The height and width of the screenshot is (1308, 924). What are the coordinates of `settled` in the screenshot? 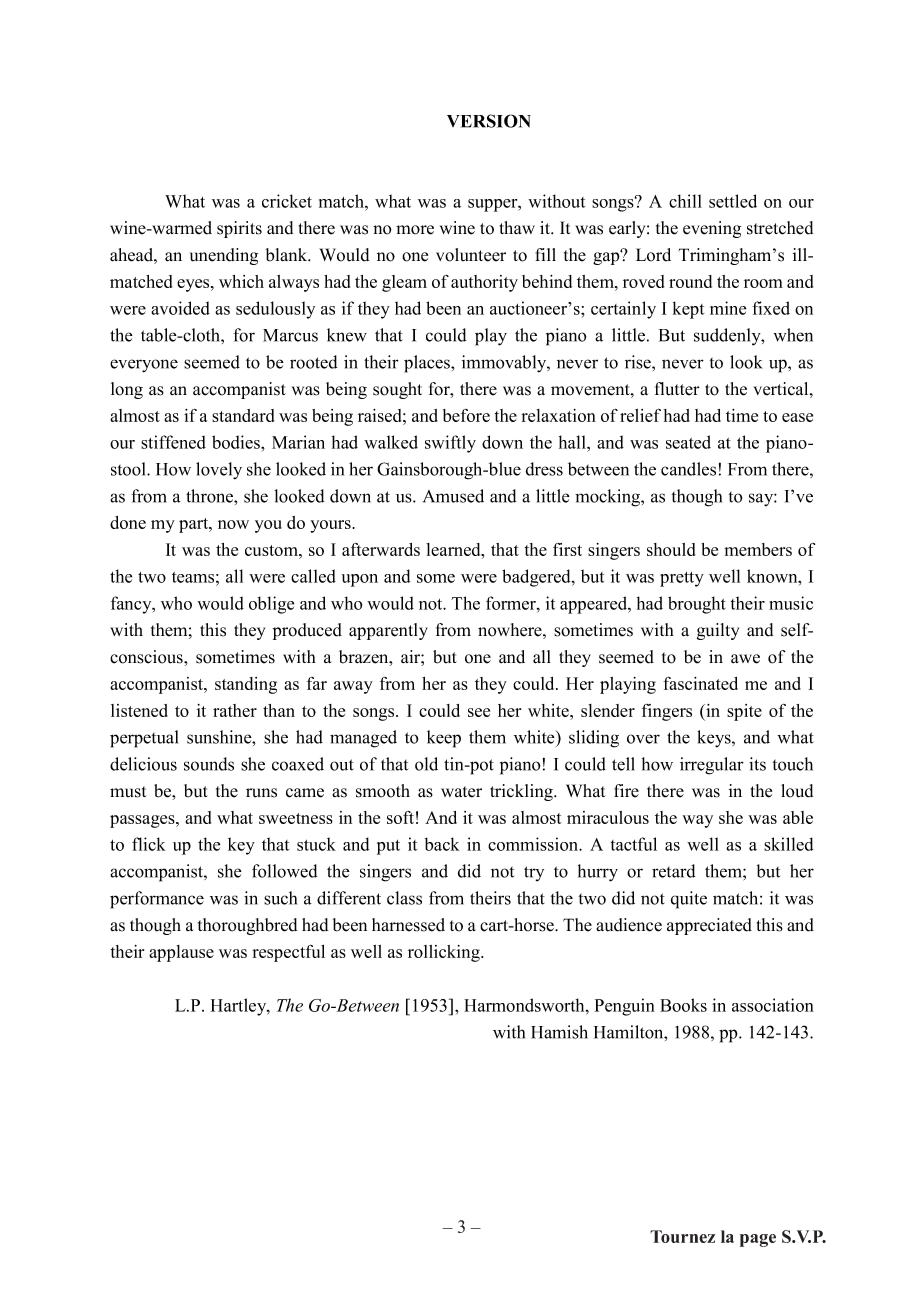 It's located at (733, 201).
